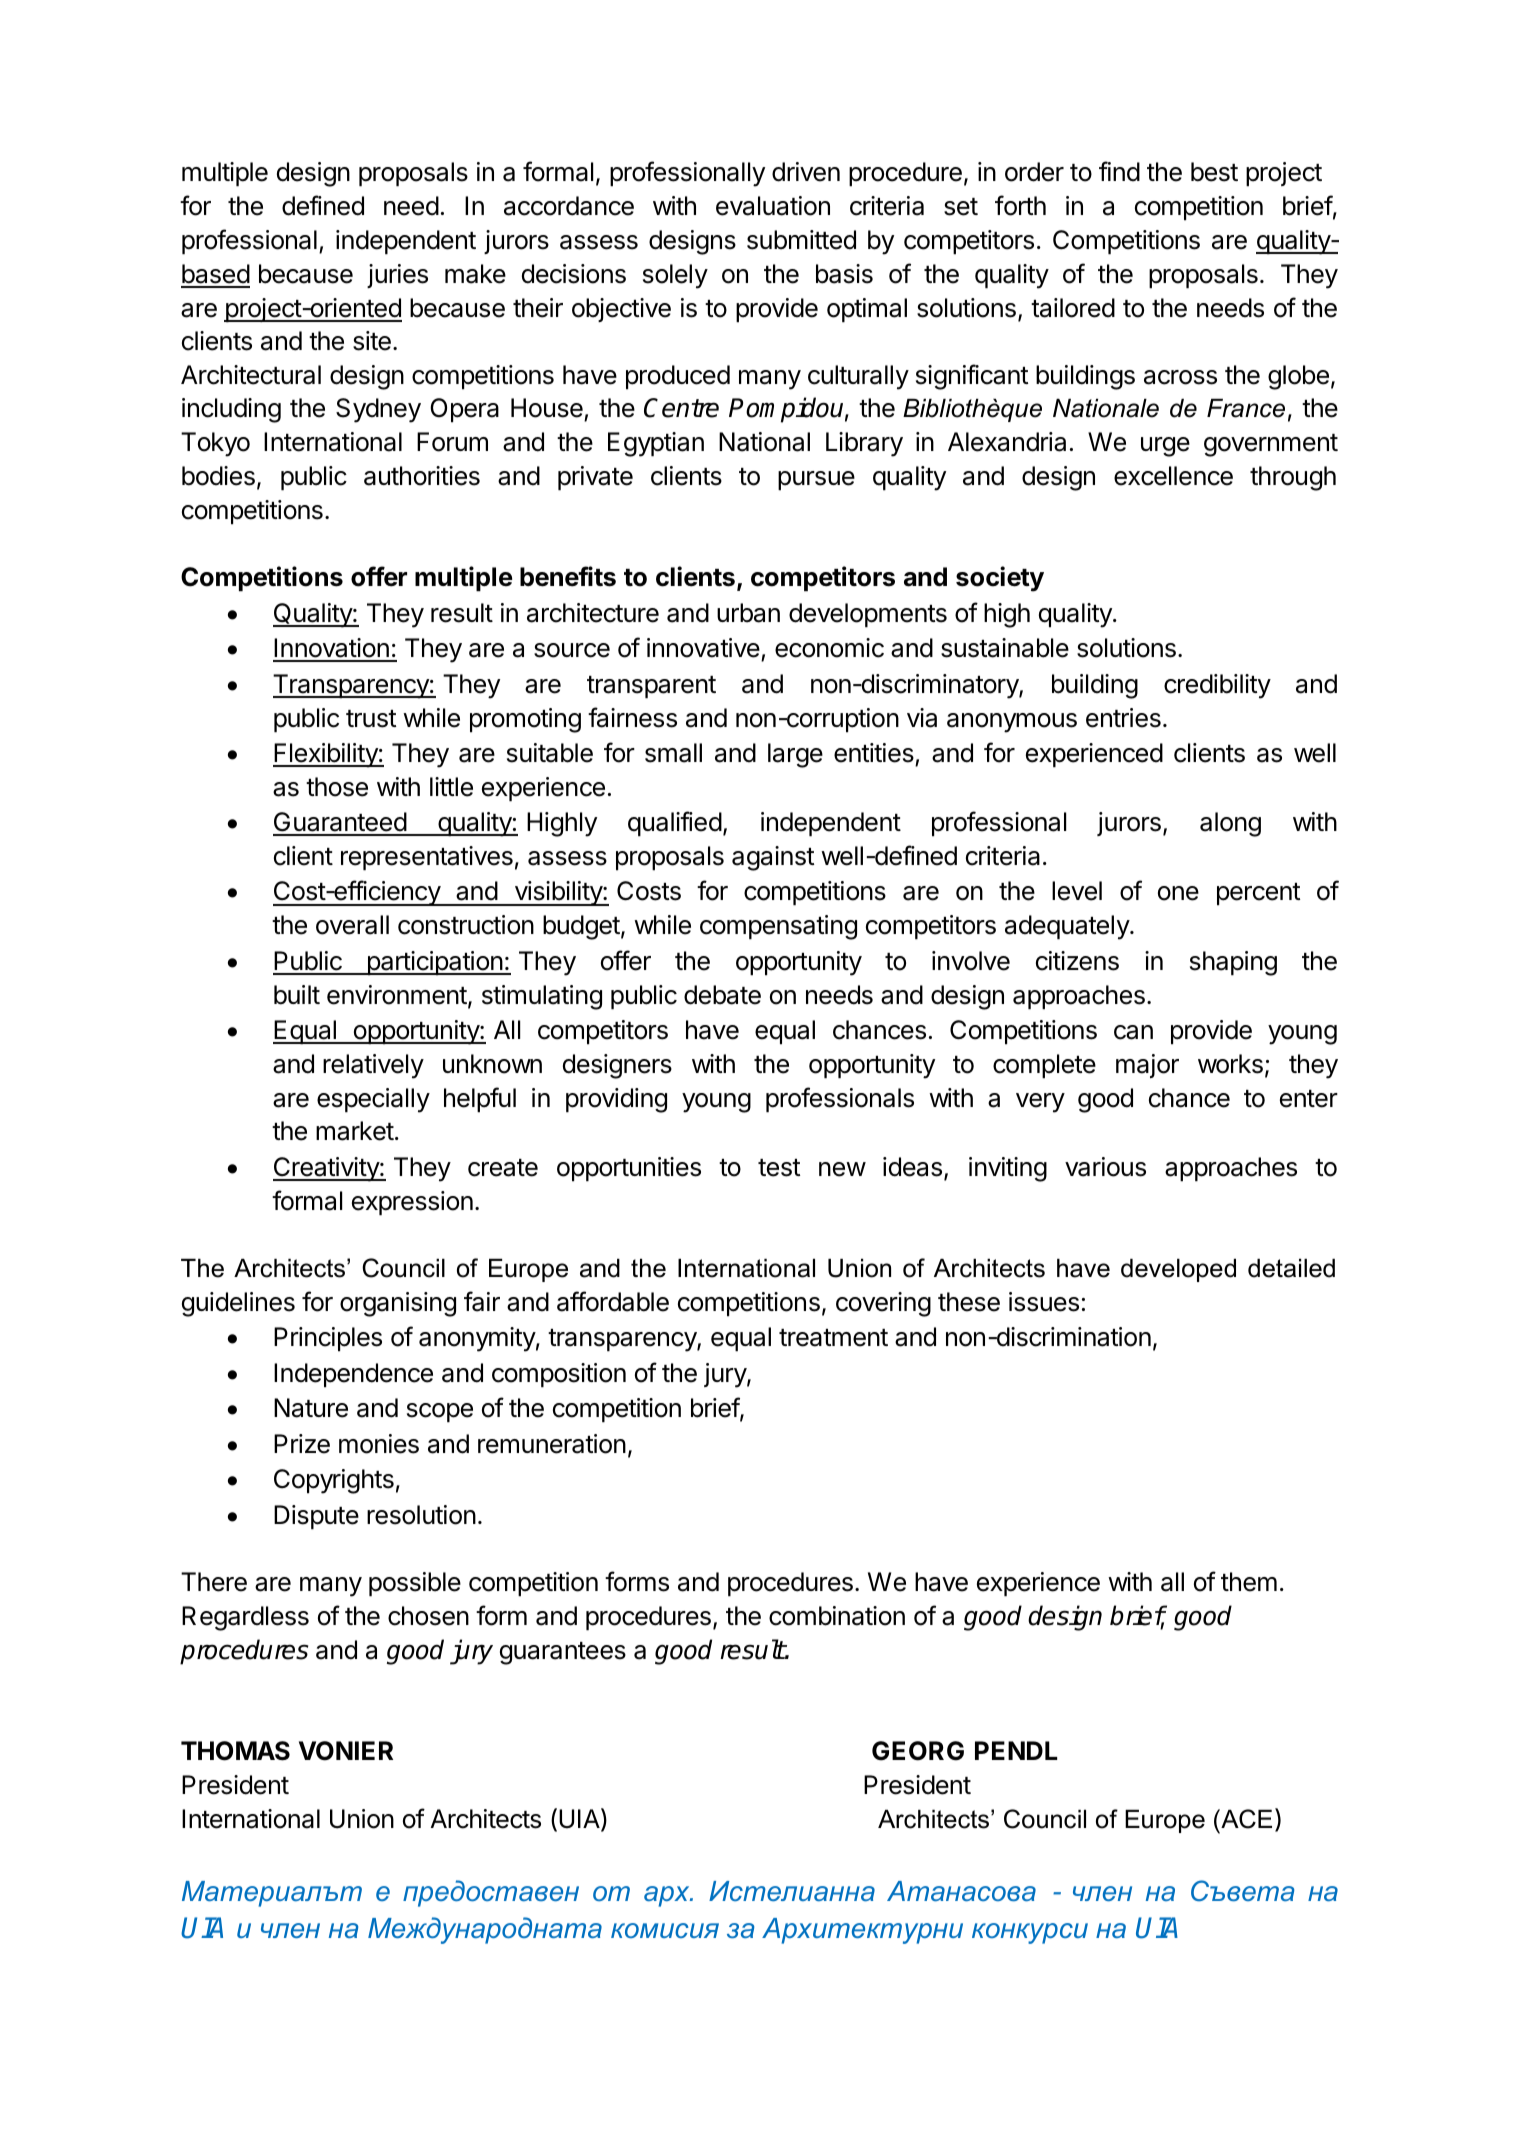 The image size is (1519, 2149). What do you see at coordinates (397, 276) in the page?
I see `juries` at bounding box center [397, 276].
